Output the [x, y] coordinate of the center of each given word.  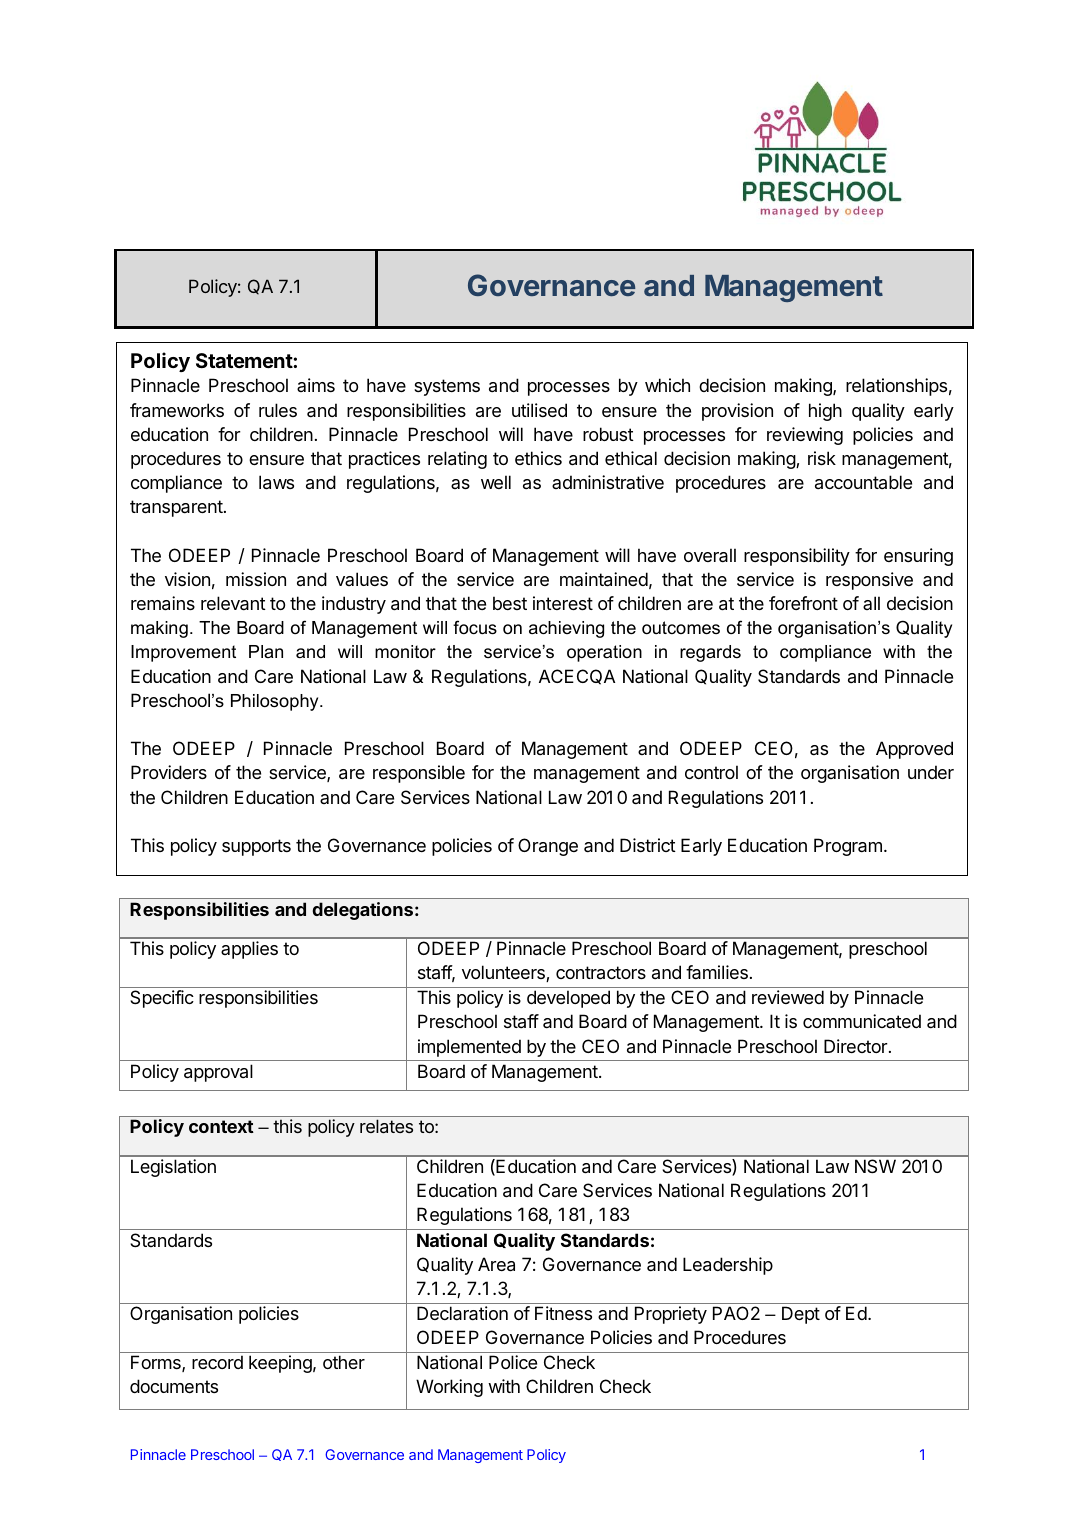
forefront [803, 603]
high [825, 412]
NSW [875, 1166]
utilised [539, 410]
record [217, 1362]
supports [256, 847]
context [221, 1126]
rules [278, 410]
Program [848, 847]
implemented [469, 1048]
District [648, 845]
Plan [266, 651]
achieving [566, 629]
